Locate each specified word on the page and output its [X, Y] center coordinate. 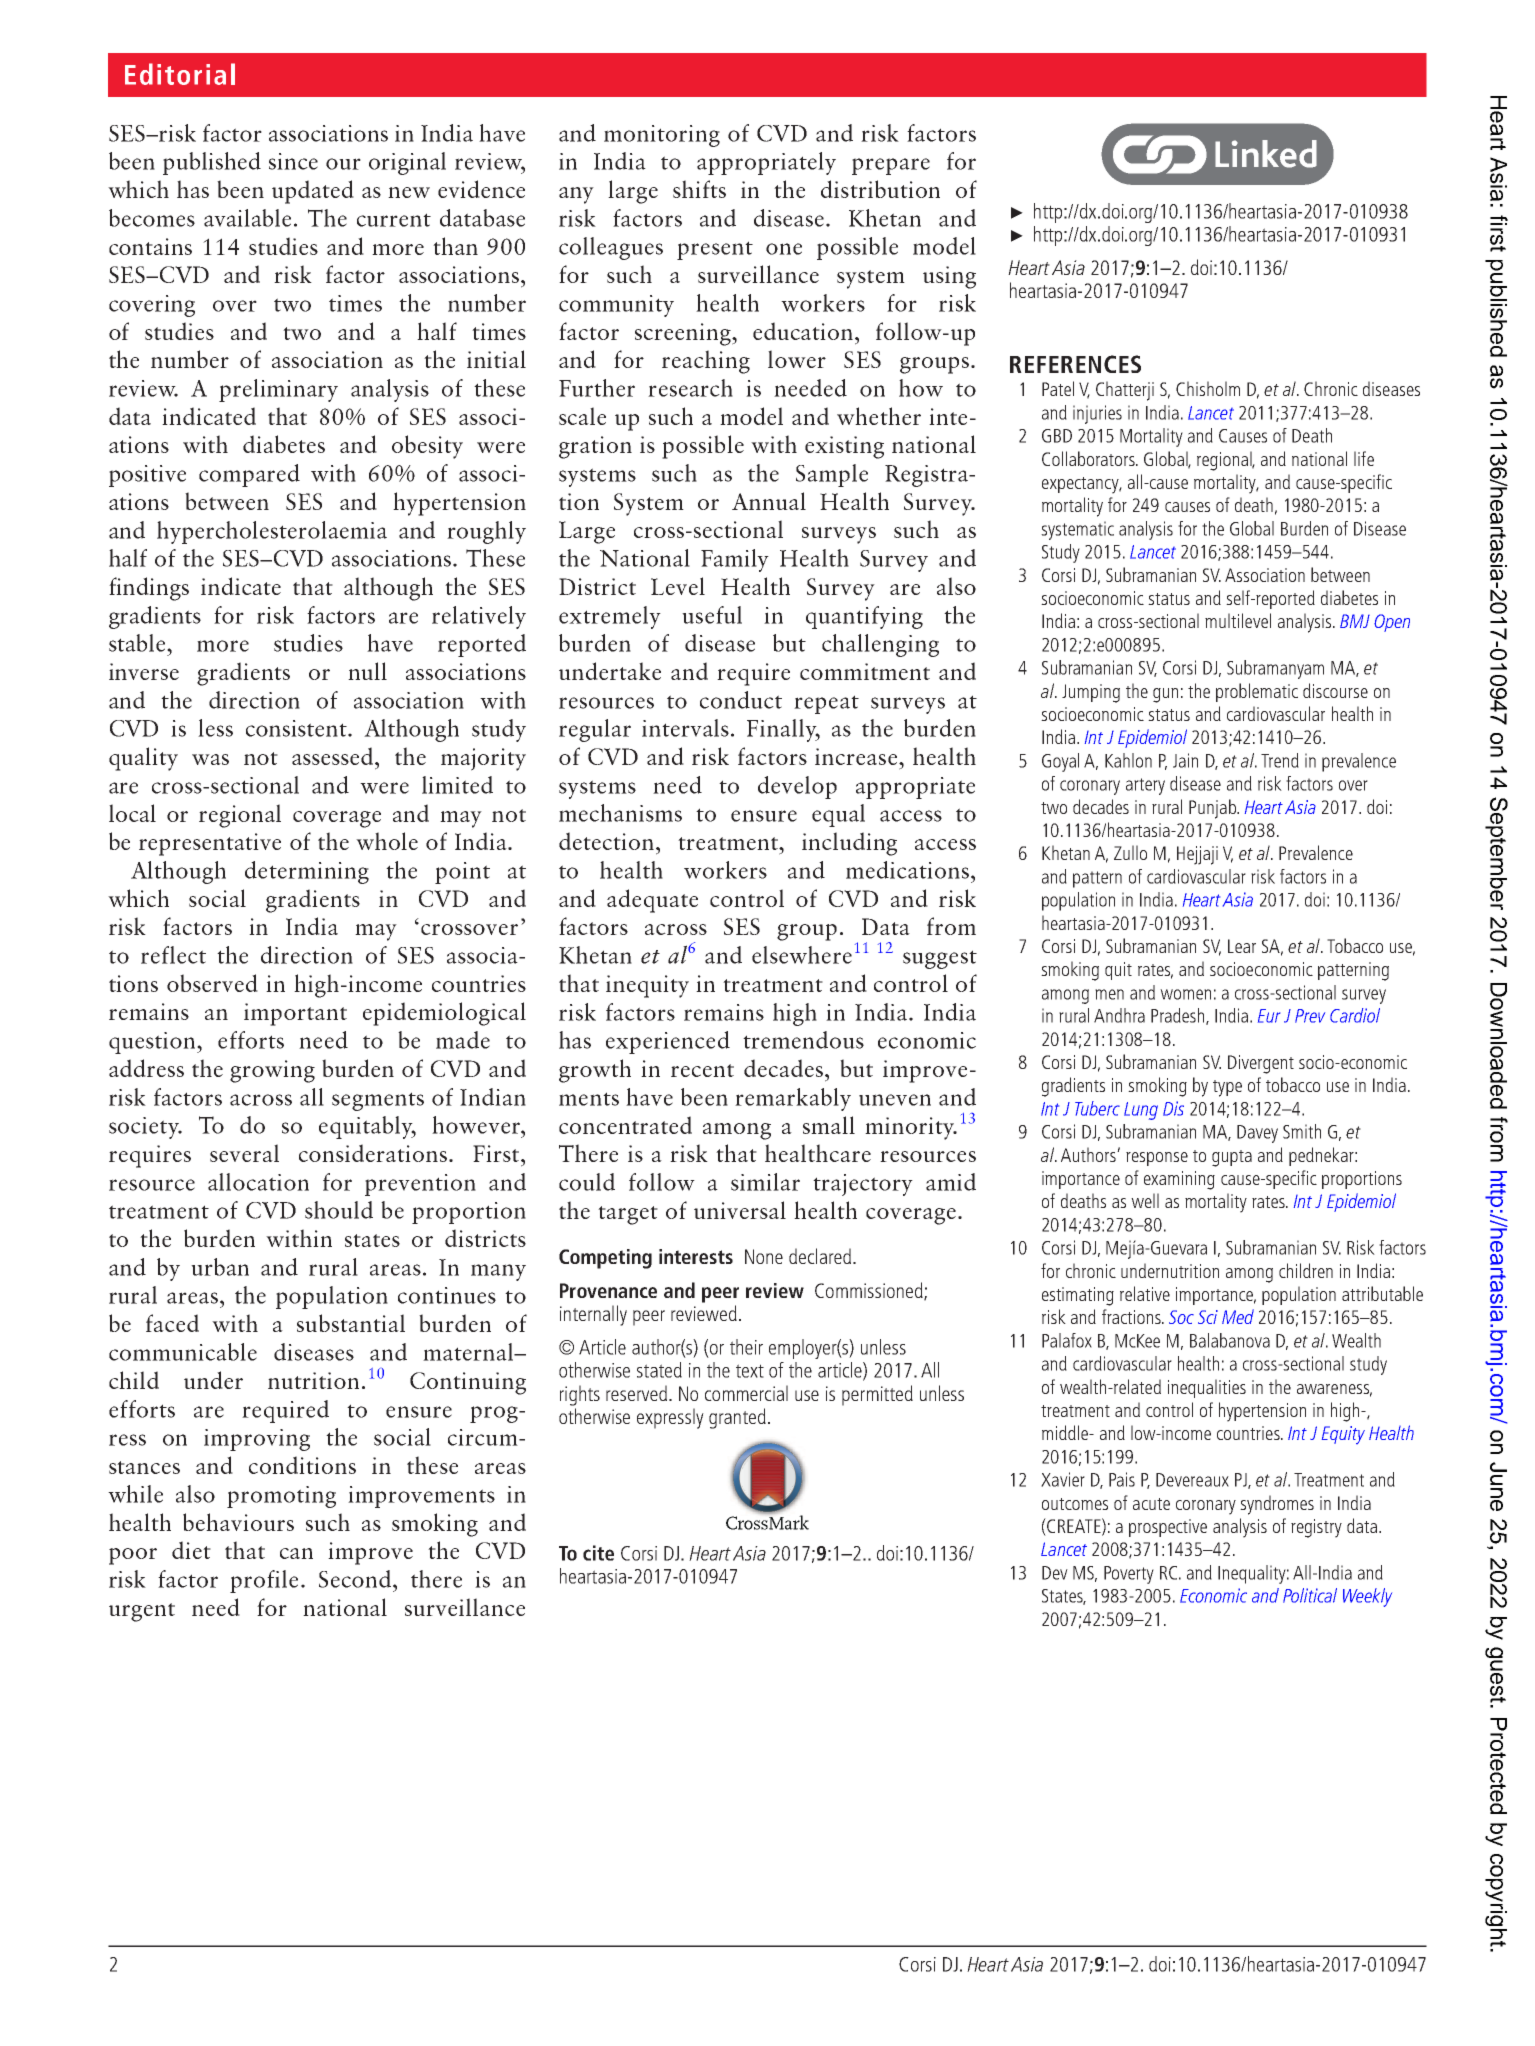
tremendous [803, 1040]
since [293, 161]
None [764, 1256]
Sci [1208, 1317]
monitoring [662, 136]
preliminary [278, 390]
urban [220, 1267]
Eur [1269, 1016]
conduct [741, 700]
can [296, 1553]
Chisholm [1208, 388]
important [295, 1014]
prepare [891, 166]
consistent [297, 728]
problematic [1257, 692]
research [690, 388]
